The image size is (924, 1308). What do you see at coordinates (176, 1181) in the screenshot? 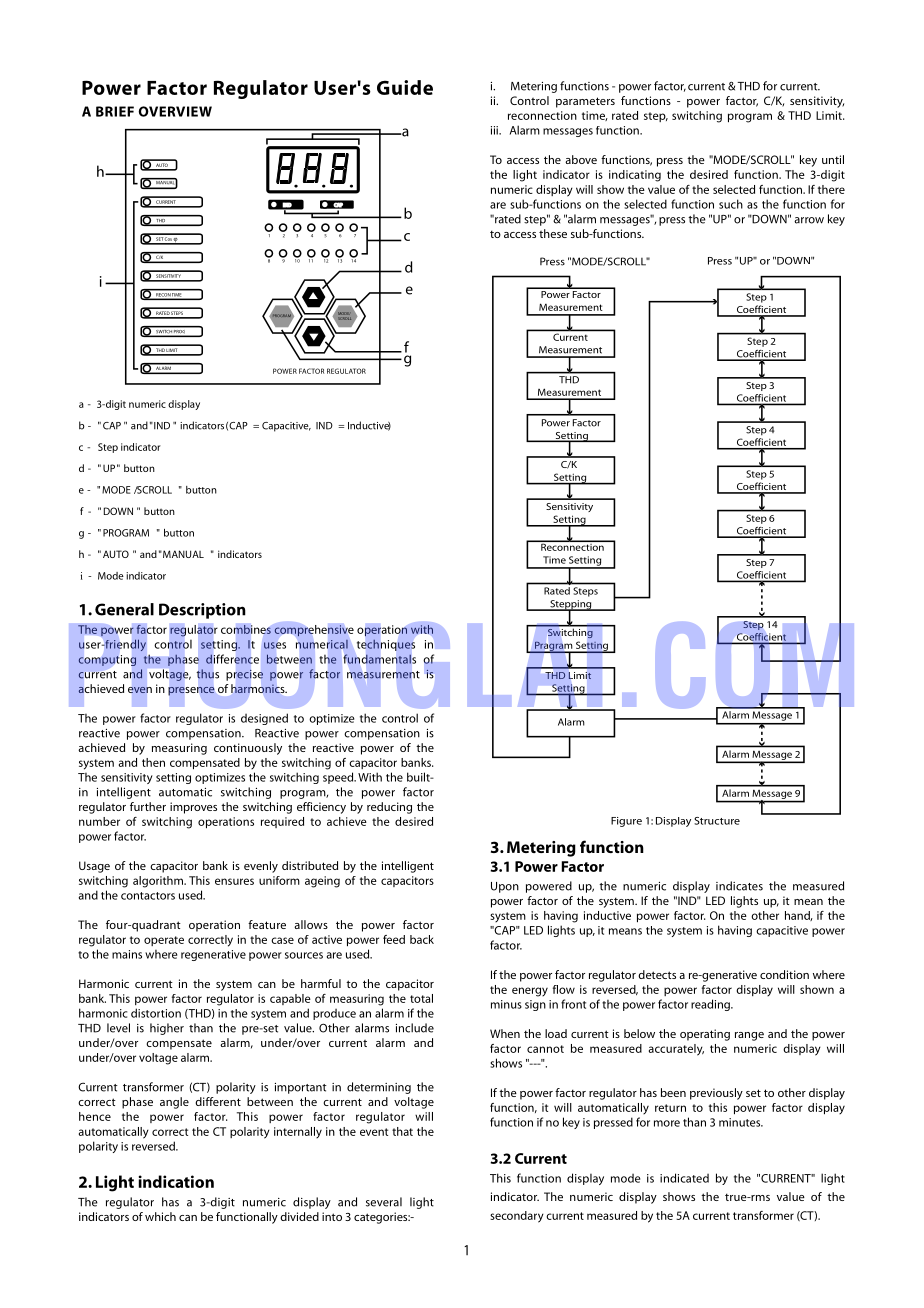
I see `indication` at bounding box center [176, 1181].
